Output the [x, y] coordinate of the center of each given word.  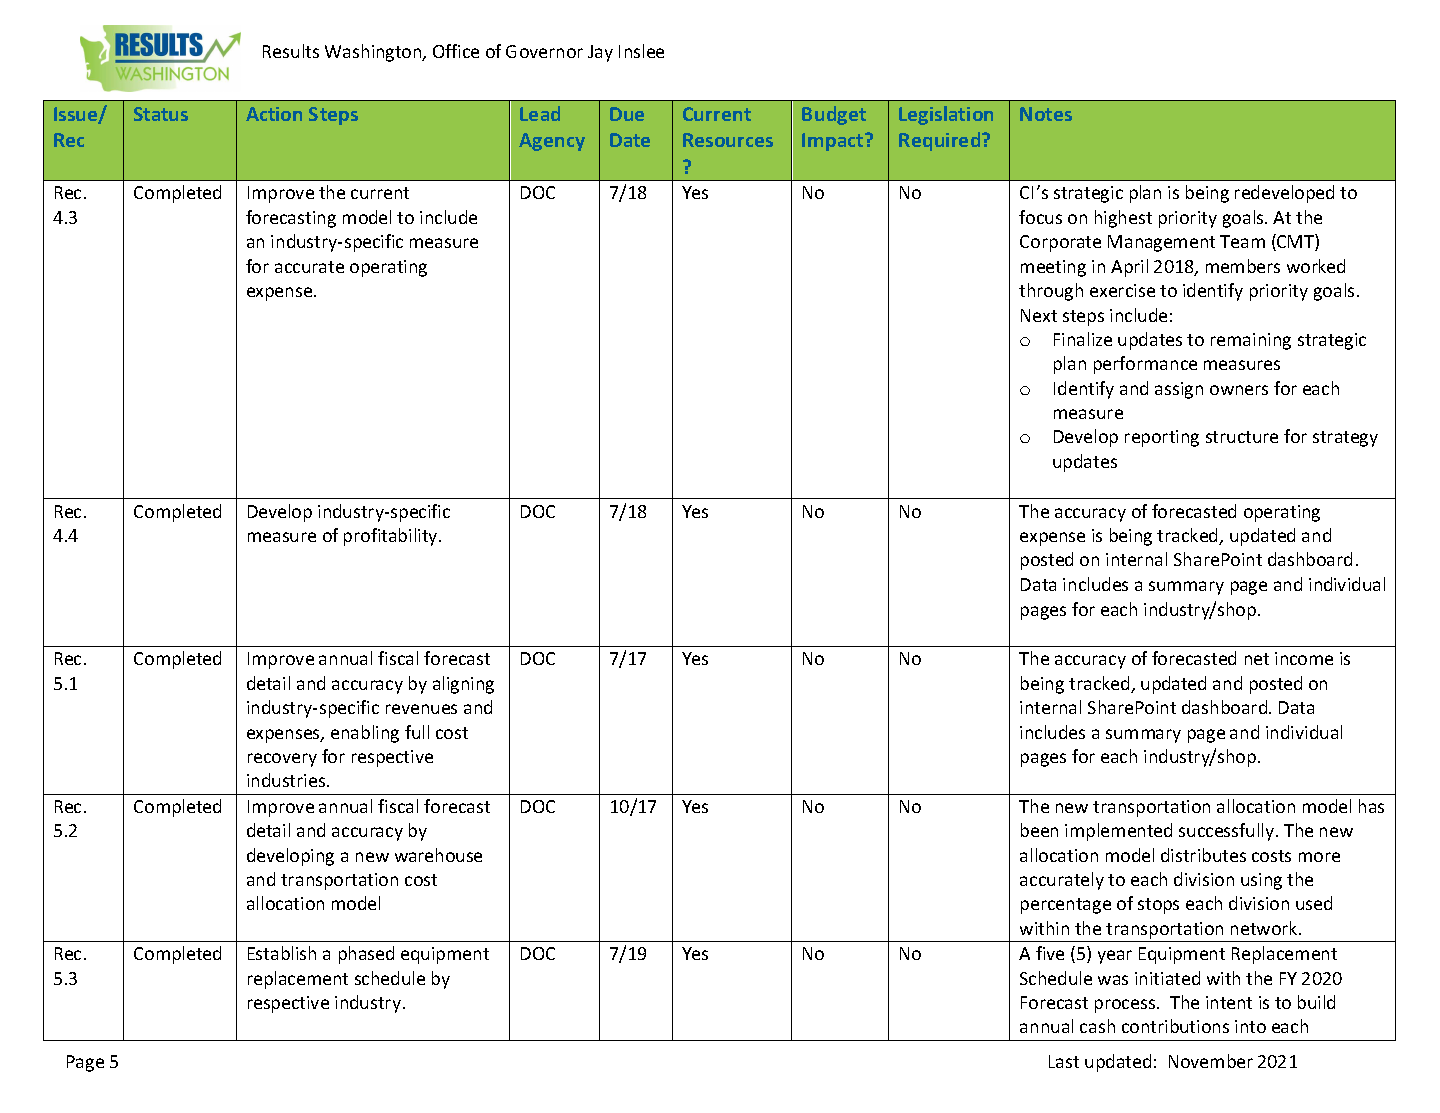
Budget [834, 115]
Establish [282, 953]
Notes [1046, 114]
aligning [463, 685]
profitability [392, 537]
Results [291, 51]
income [1304, 658]
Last [1064, 1061]
